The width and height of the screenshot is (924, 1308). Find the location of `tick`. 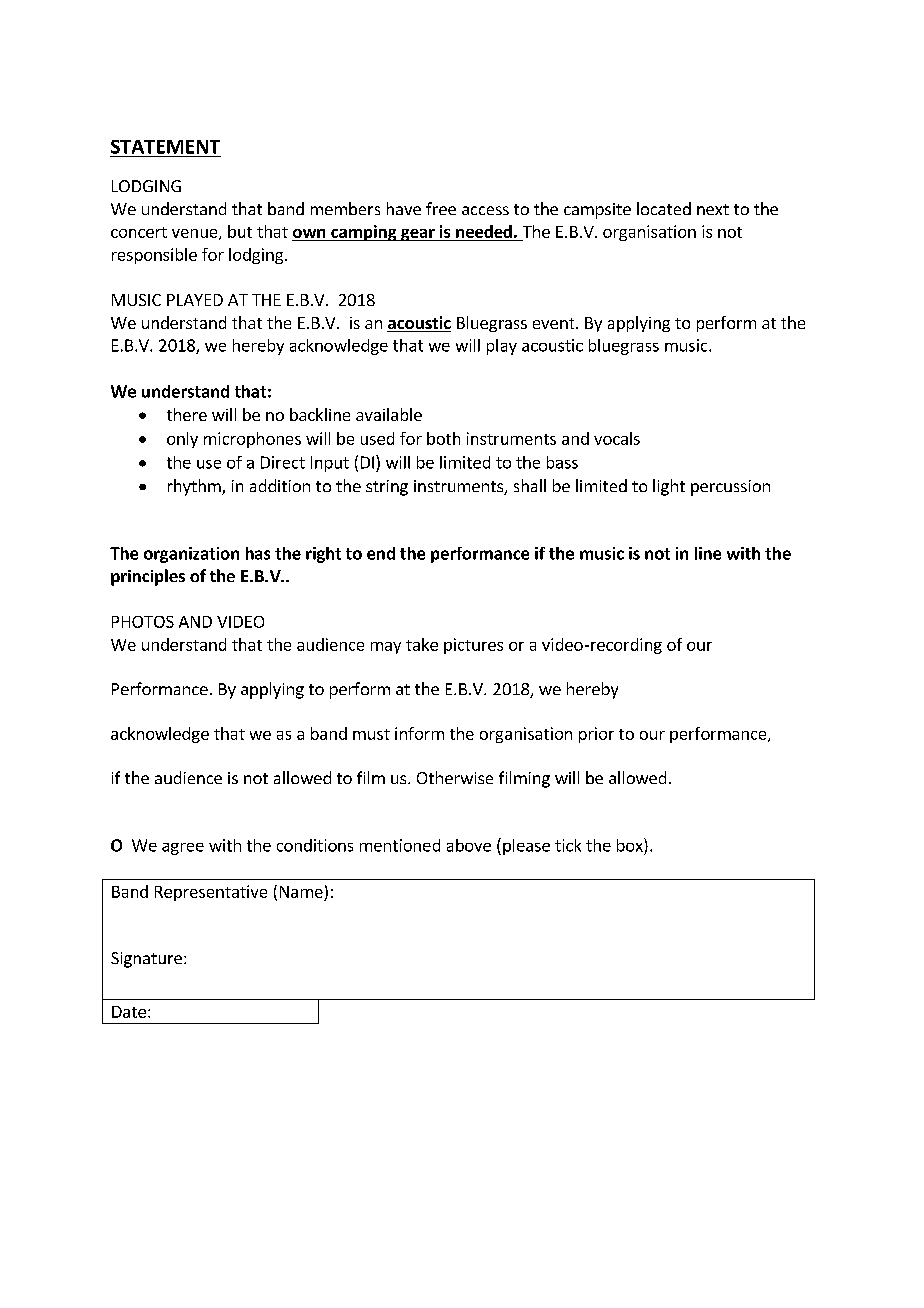

tick is located at coordinates (568, 845).
